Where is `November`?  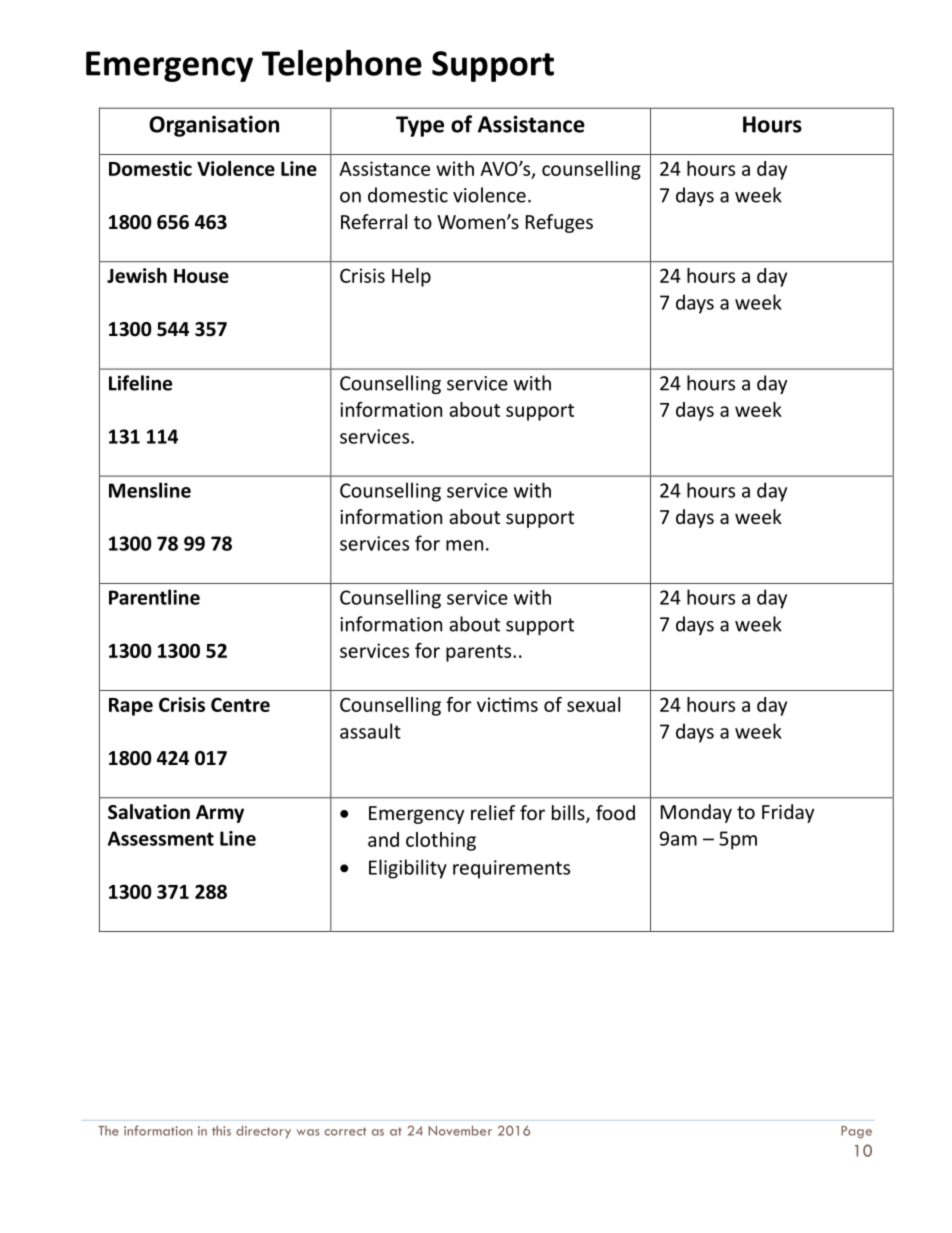 November is located at coordinates (460, 1130).
